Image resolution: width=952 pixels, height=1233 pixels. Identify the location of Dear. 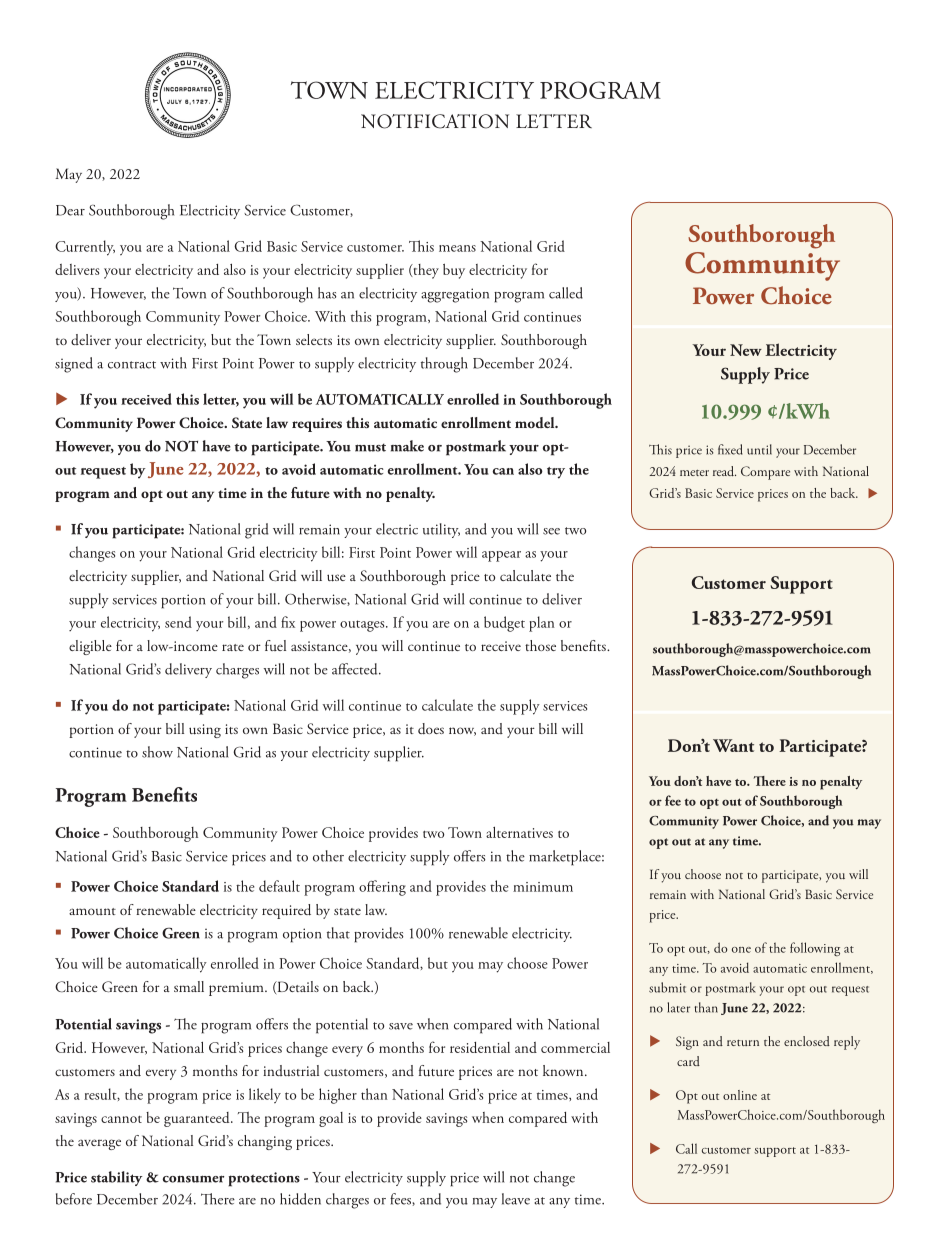
(70, 210).
